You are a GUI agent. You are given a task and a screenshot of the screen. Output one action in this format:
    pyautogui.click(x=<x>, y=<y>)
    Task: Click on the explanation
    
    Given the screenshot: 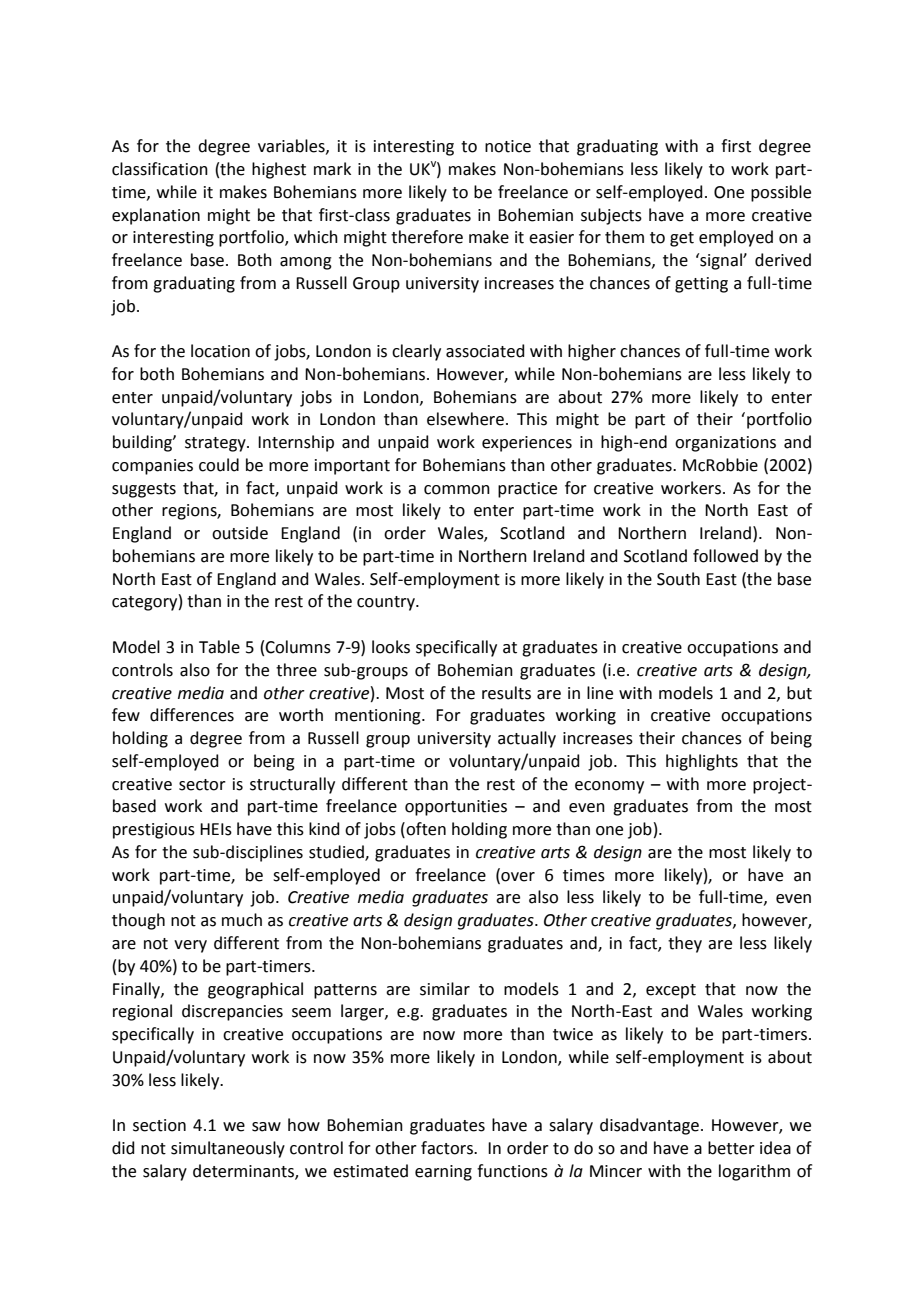 What is the action you would take?
    pyautogui.click(x=156, y=216)
